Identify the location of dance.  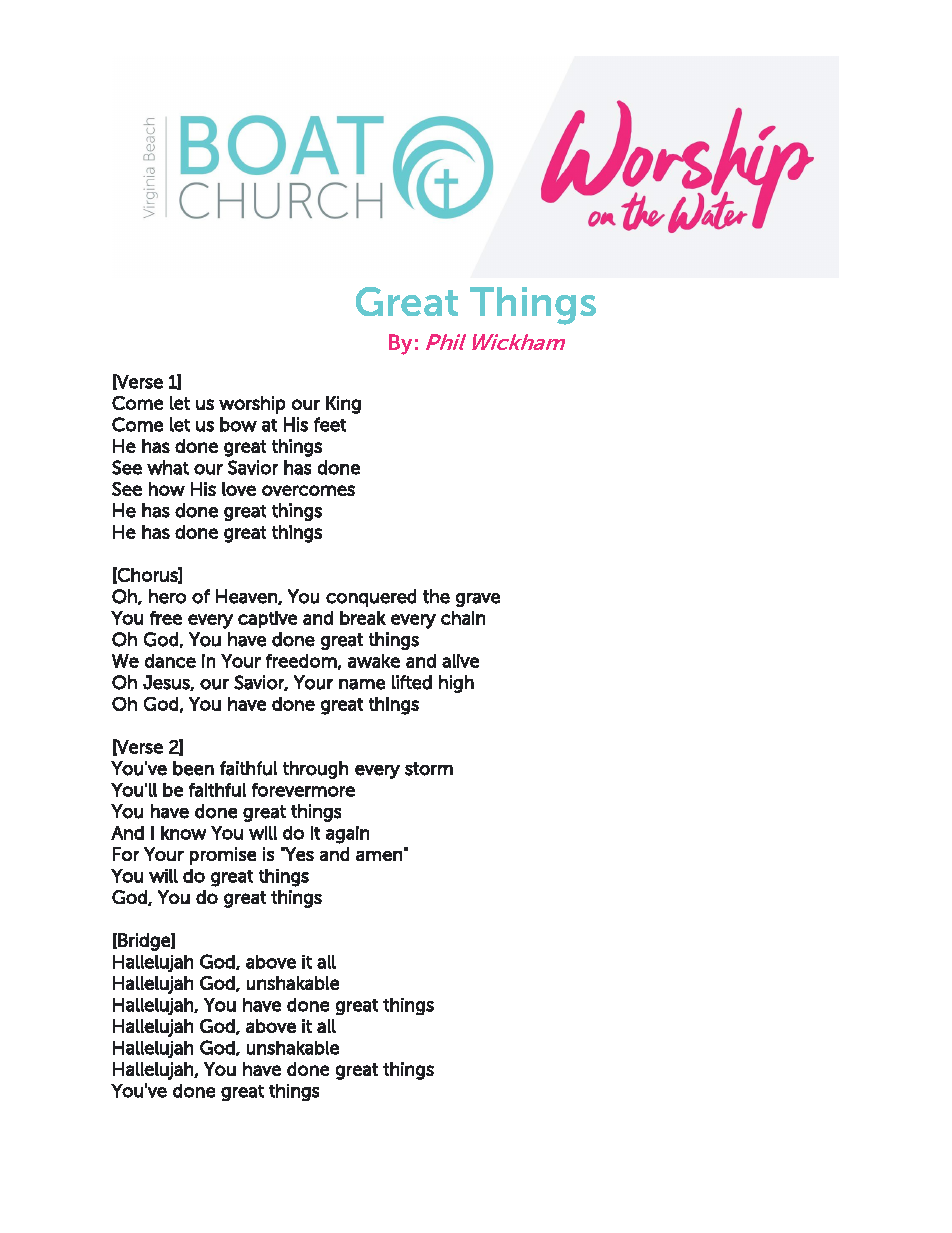
(170, 661).
